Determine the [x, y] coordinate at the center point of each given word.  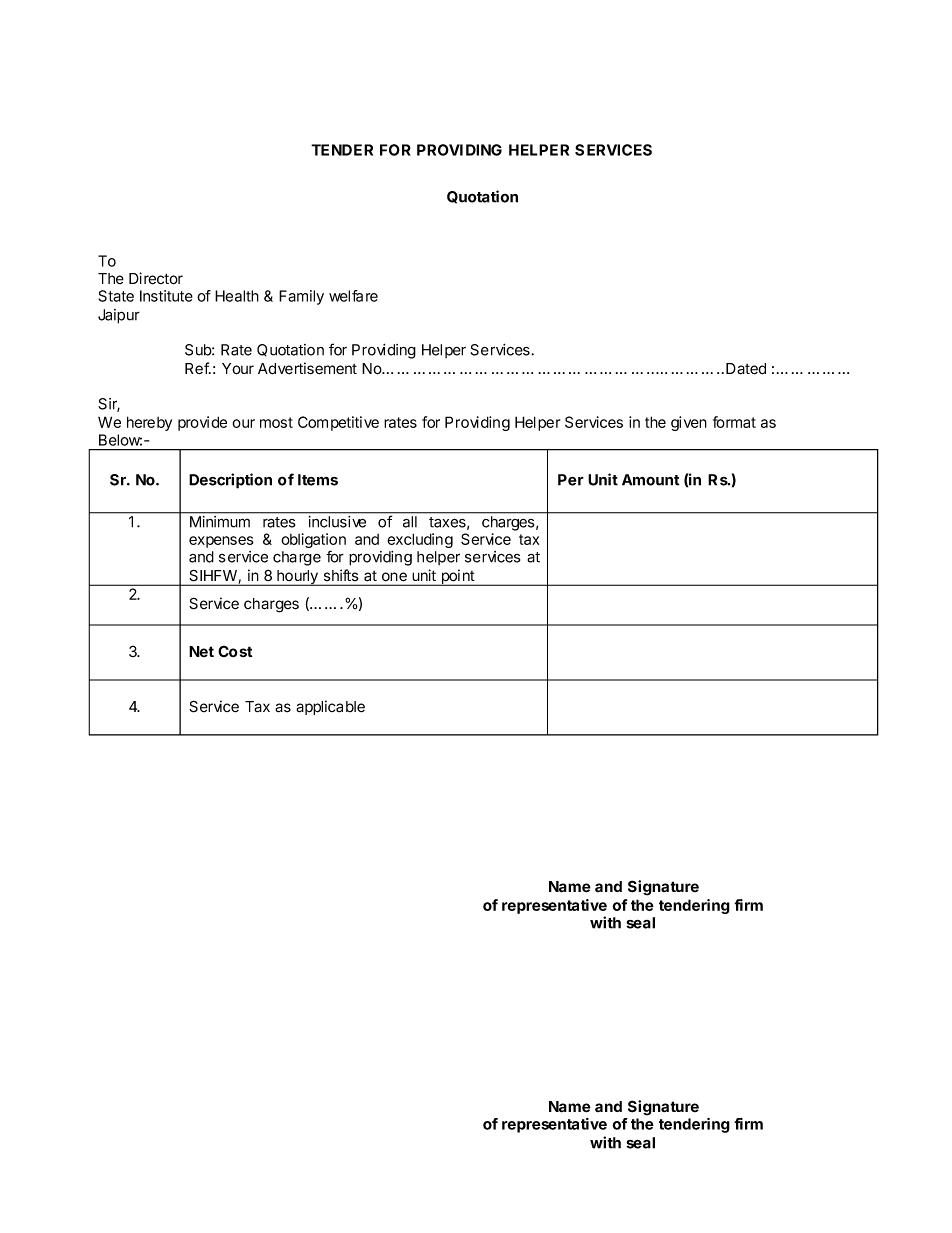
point [457, 577]
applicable [330, 707]
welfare [353, 296]
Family [301, 297]
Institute [166, 296]
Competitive [338, 423]
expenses [221, 542]
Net [201, 651]
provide [202, 423]
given [689, 423]
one [394, 576]
